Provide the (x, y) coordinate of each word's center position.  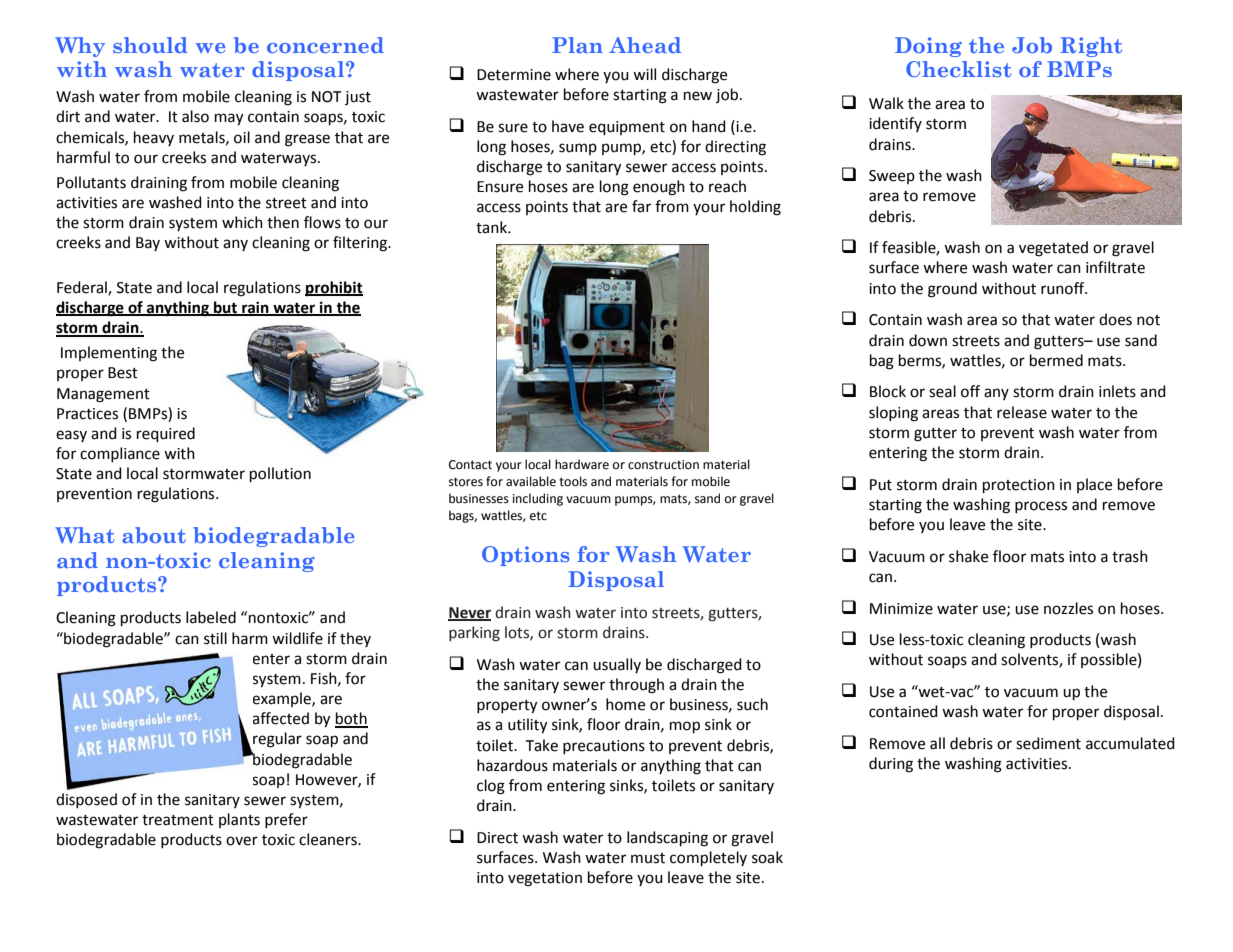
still (215, 638)
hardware (582, 464)
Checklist (958, 69)
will (644, 74)
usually (617, 665)
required (166, 434)
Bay (148, 244)
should (150, 45)
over (242, 841)
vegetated (1053, 249)
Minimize (901, 609)
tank (492, 227)
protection (1019, 486)
